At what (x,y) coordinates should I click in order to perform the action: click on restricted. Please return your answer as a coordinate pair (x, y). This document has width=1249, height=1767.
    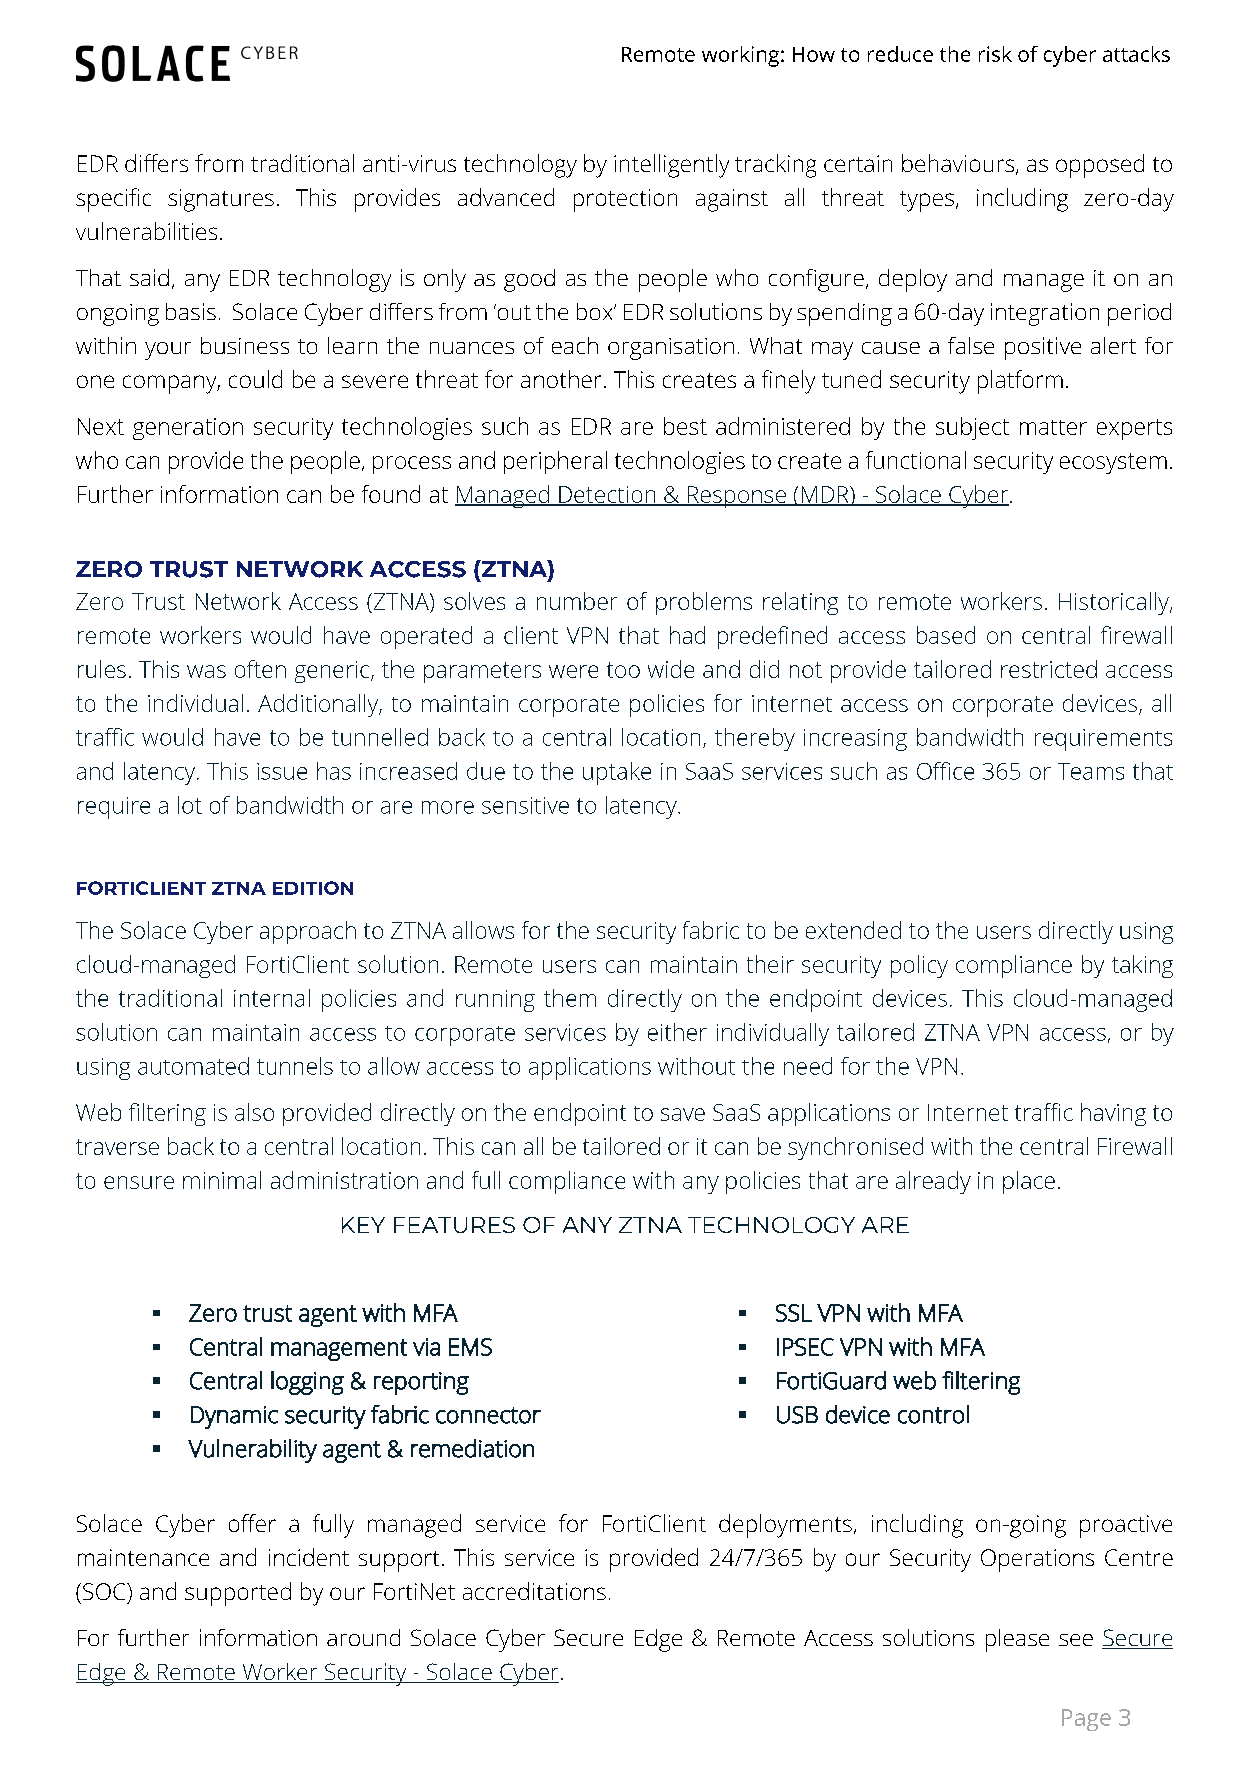
    Looking at the image, I should click on (1049, 669).
